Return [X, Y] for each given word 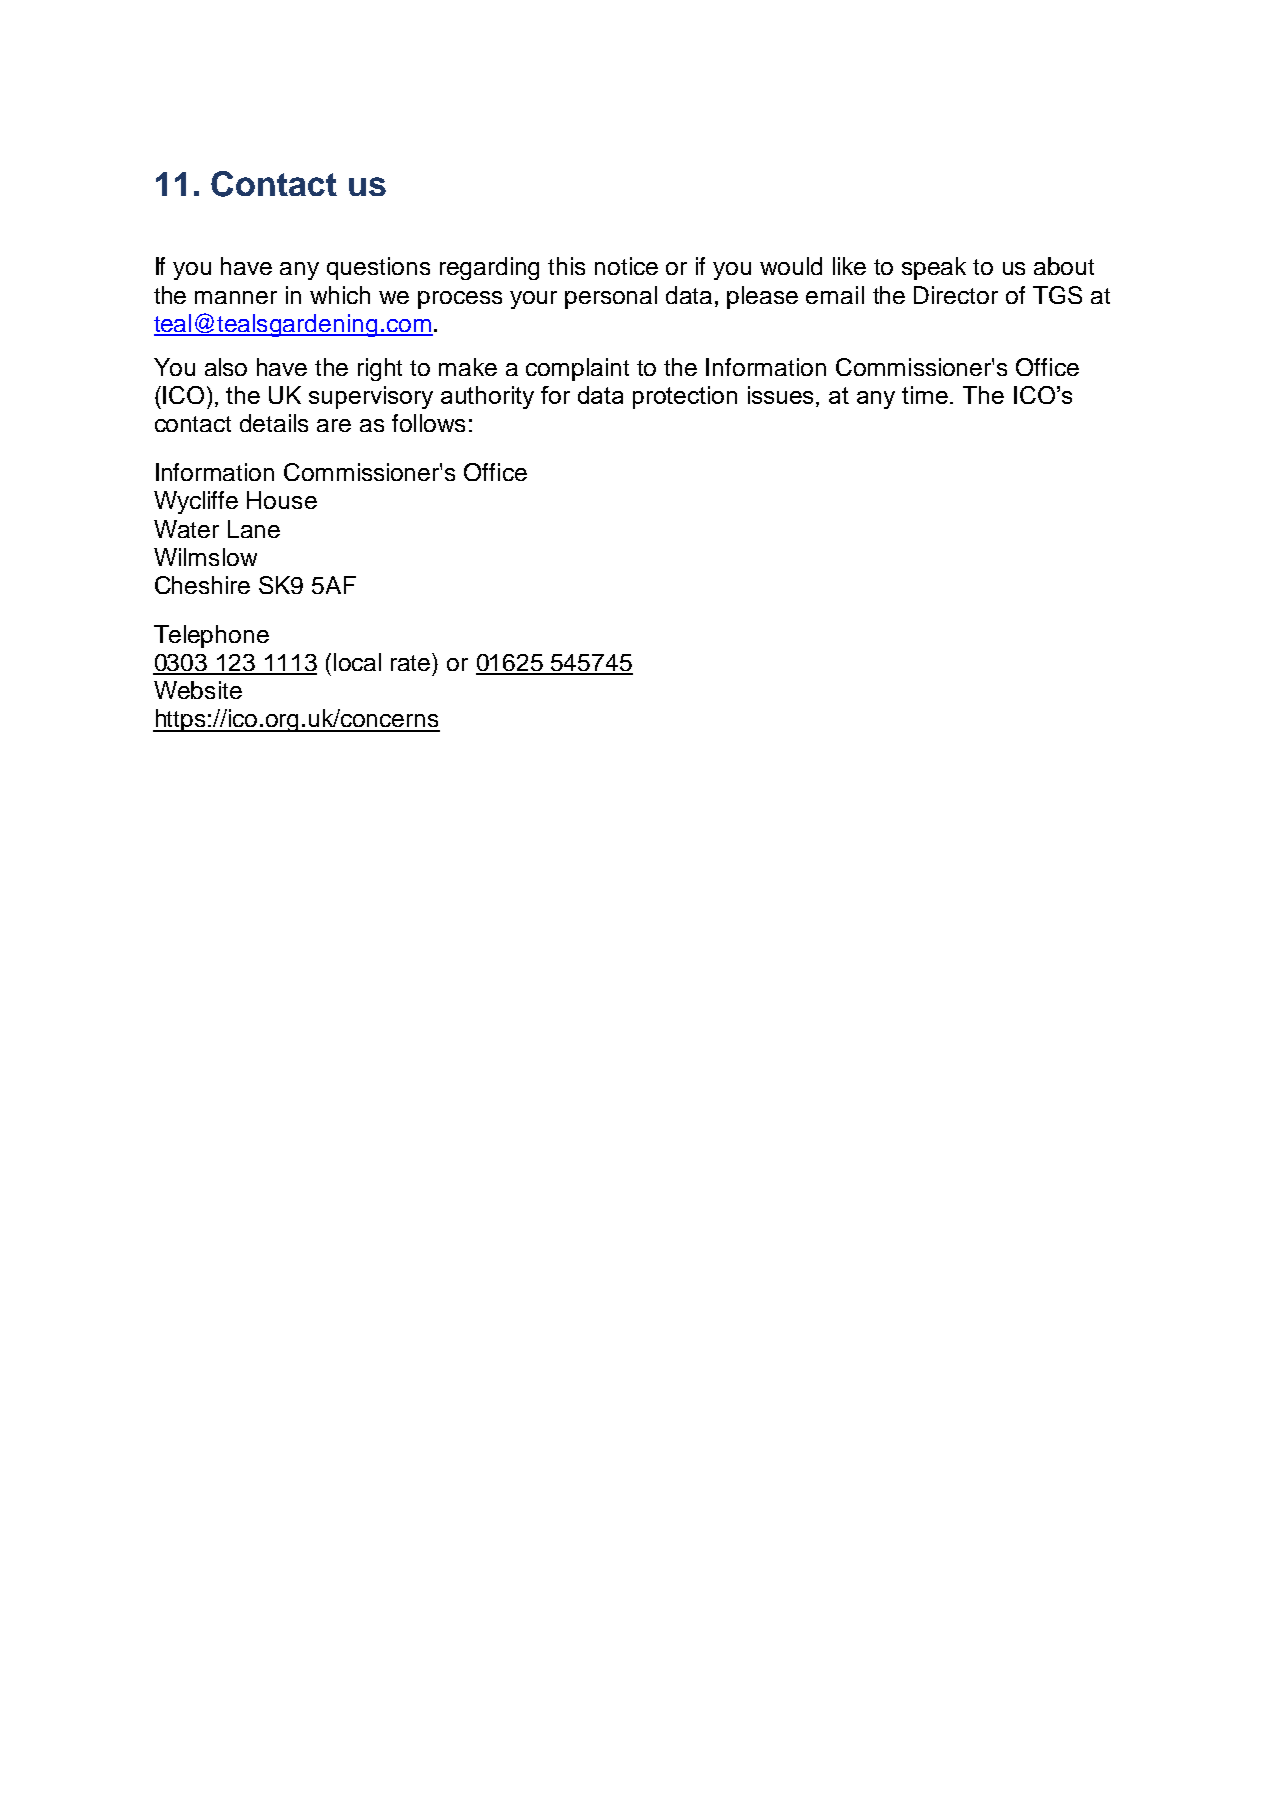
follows [428, 423]
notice [626, 266]
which [340, 295]
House [282, 500]
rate [412, 662]
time [926, 395]
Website [198, 690]
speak [934, 268]
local [357, 662]
